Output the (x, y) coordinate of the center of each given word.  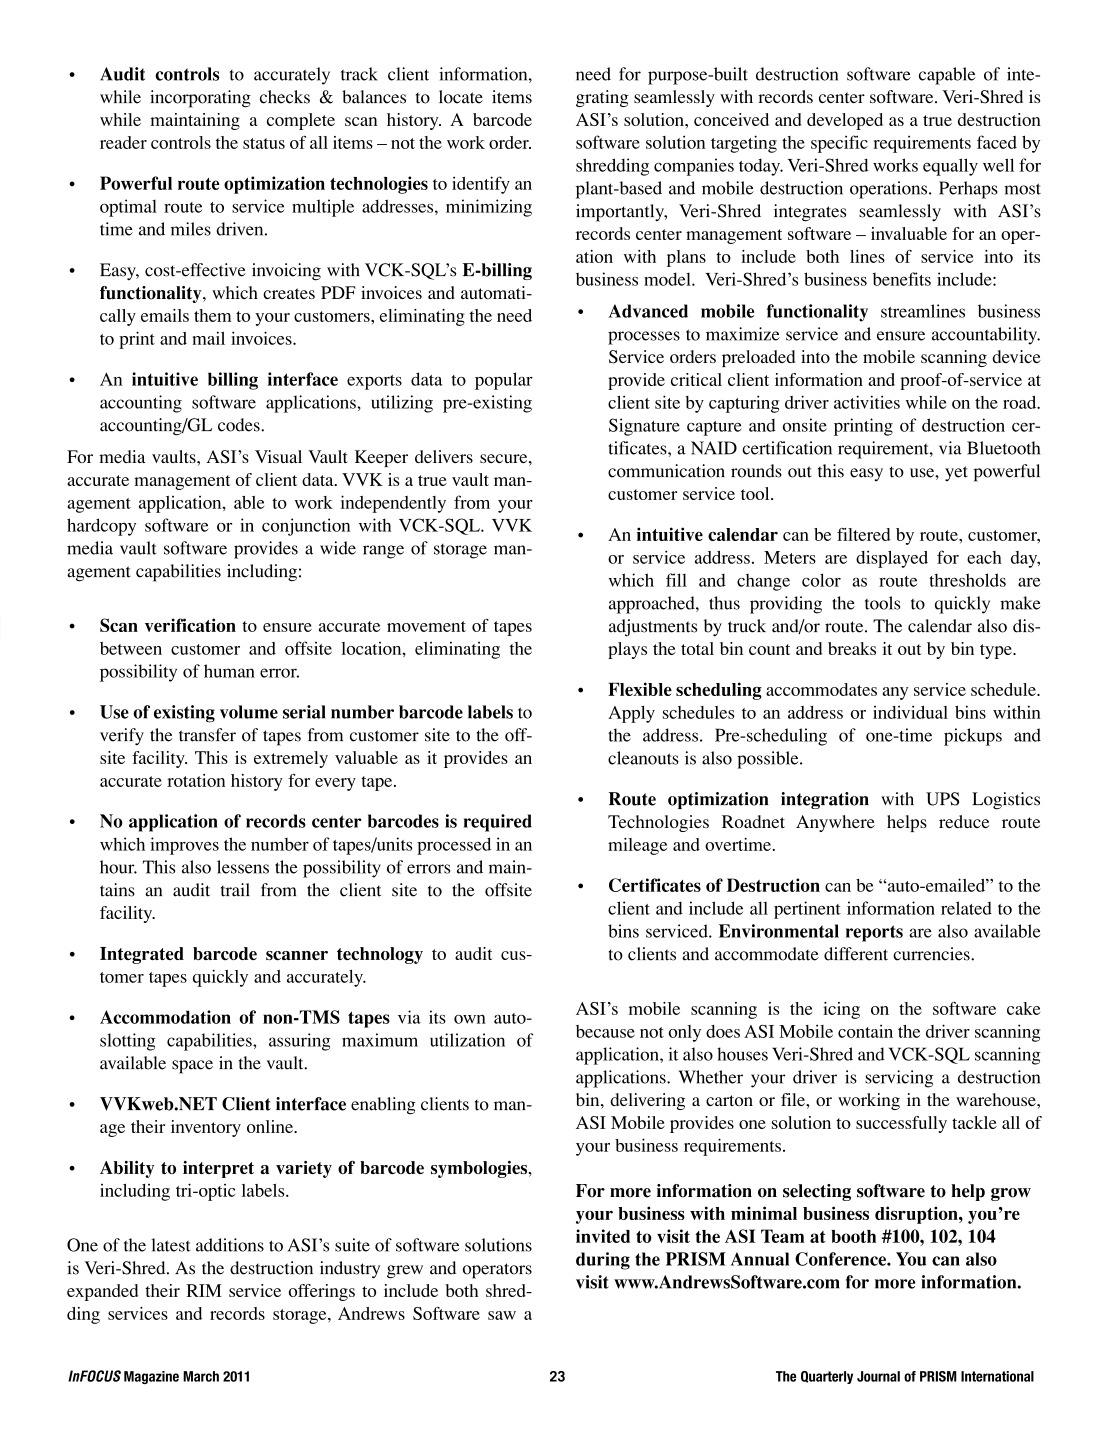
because (605, 1031)
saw (502, 1315)
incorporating (200, 99)
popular (504, 381)
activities (867, 402)
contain (865, 1031)
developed (845, 121)
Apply (631, 714)
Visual (278, 456)
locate (461, 97)
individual (910, 712)
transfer (207, 735)
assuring (300, 1042)
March (201, 1376)
